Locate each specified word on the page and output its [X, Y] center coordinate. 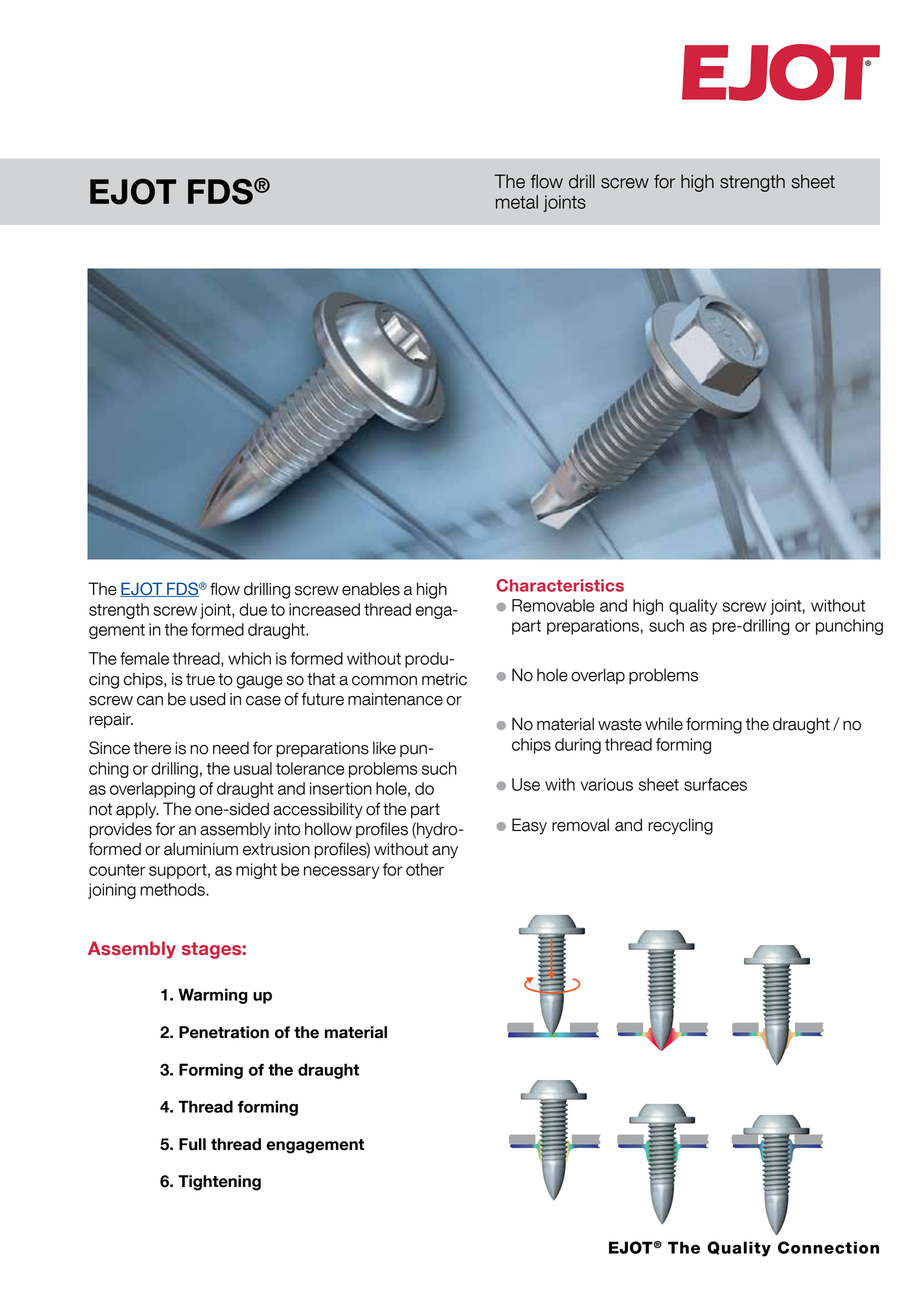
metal [517, 202]
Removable [553, 605]
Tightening [219, 1183]
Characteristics [560, 585]
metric [444, 679]
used [208, 699]
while [664, 724]
